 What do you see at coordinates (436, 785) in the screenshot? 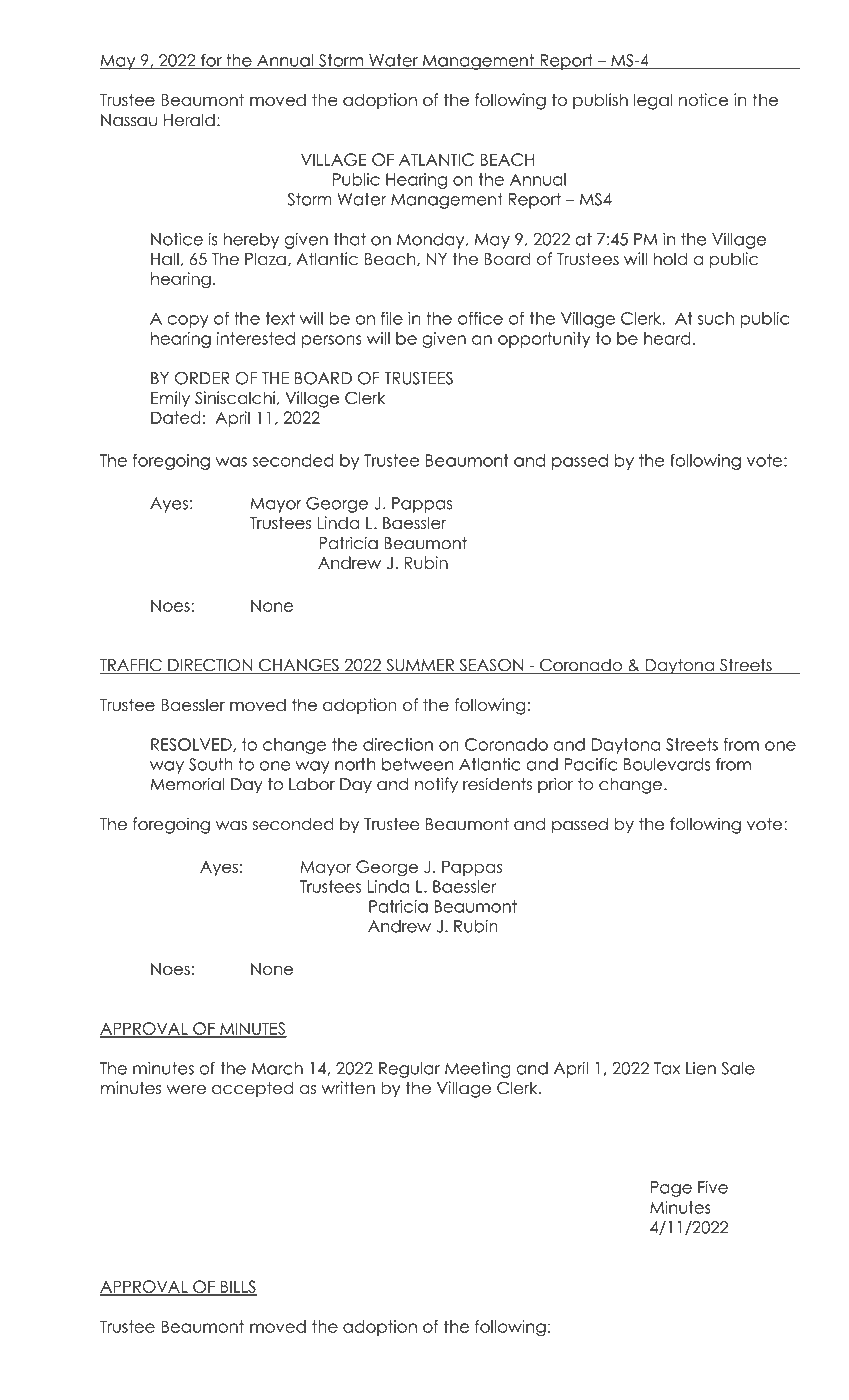
I see `notify` at bounding box center [436, 785].
